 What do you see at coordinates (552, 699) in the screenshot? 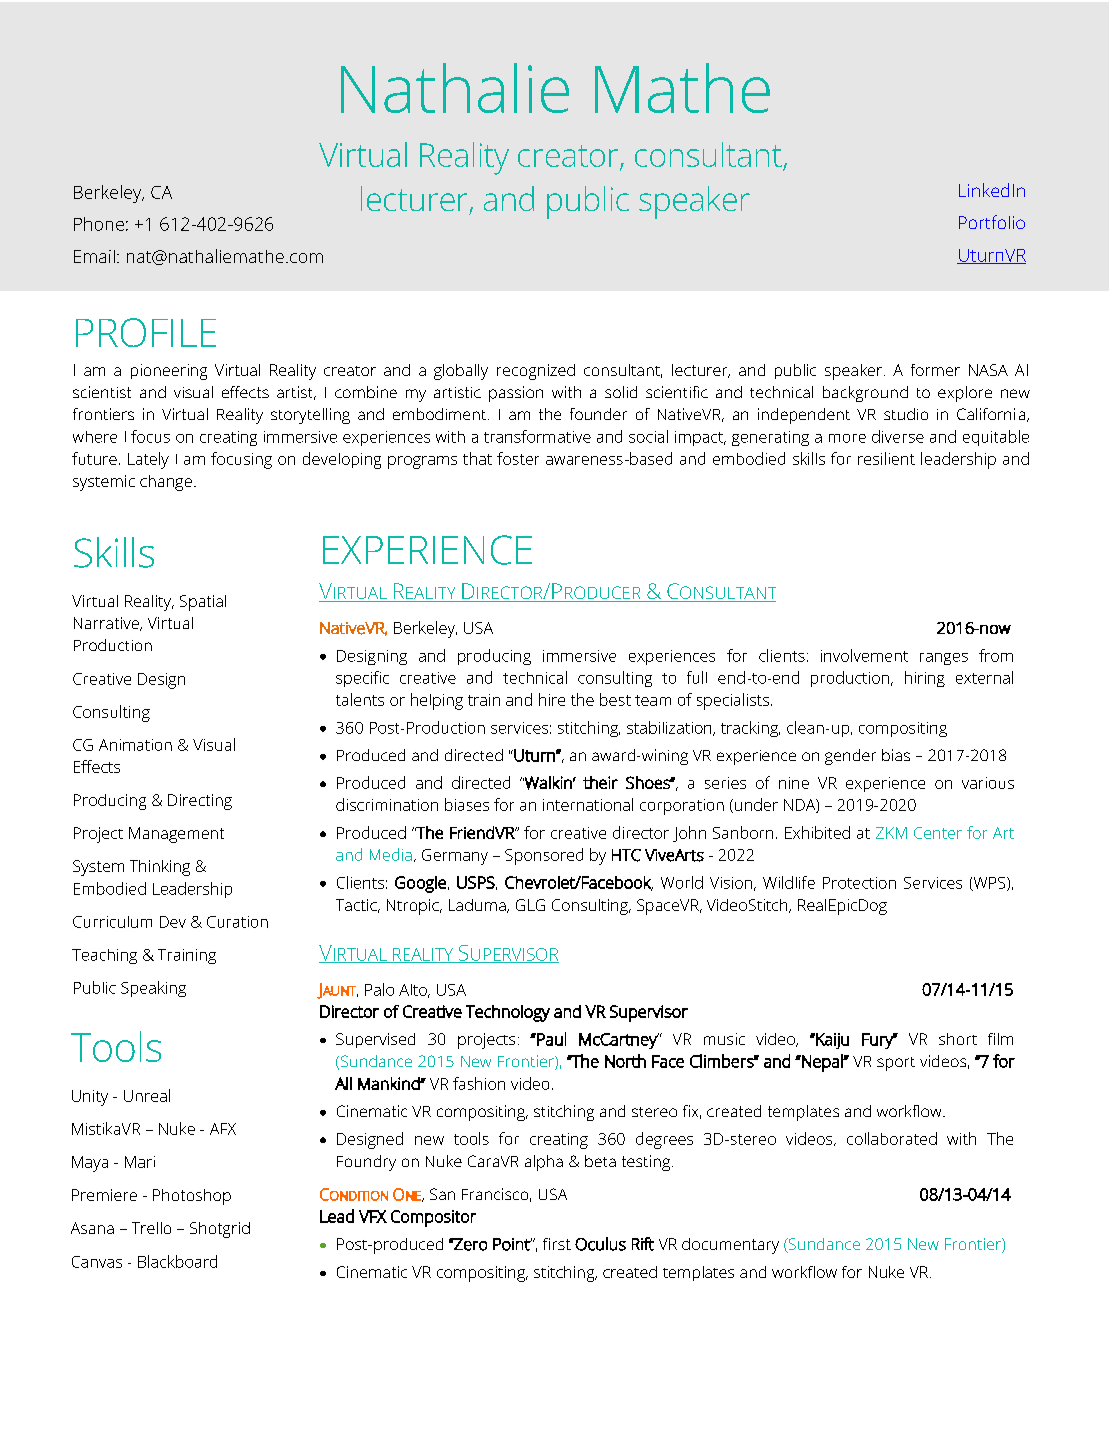
I see `hire` at bounding box center [552, 699].
